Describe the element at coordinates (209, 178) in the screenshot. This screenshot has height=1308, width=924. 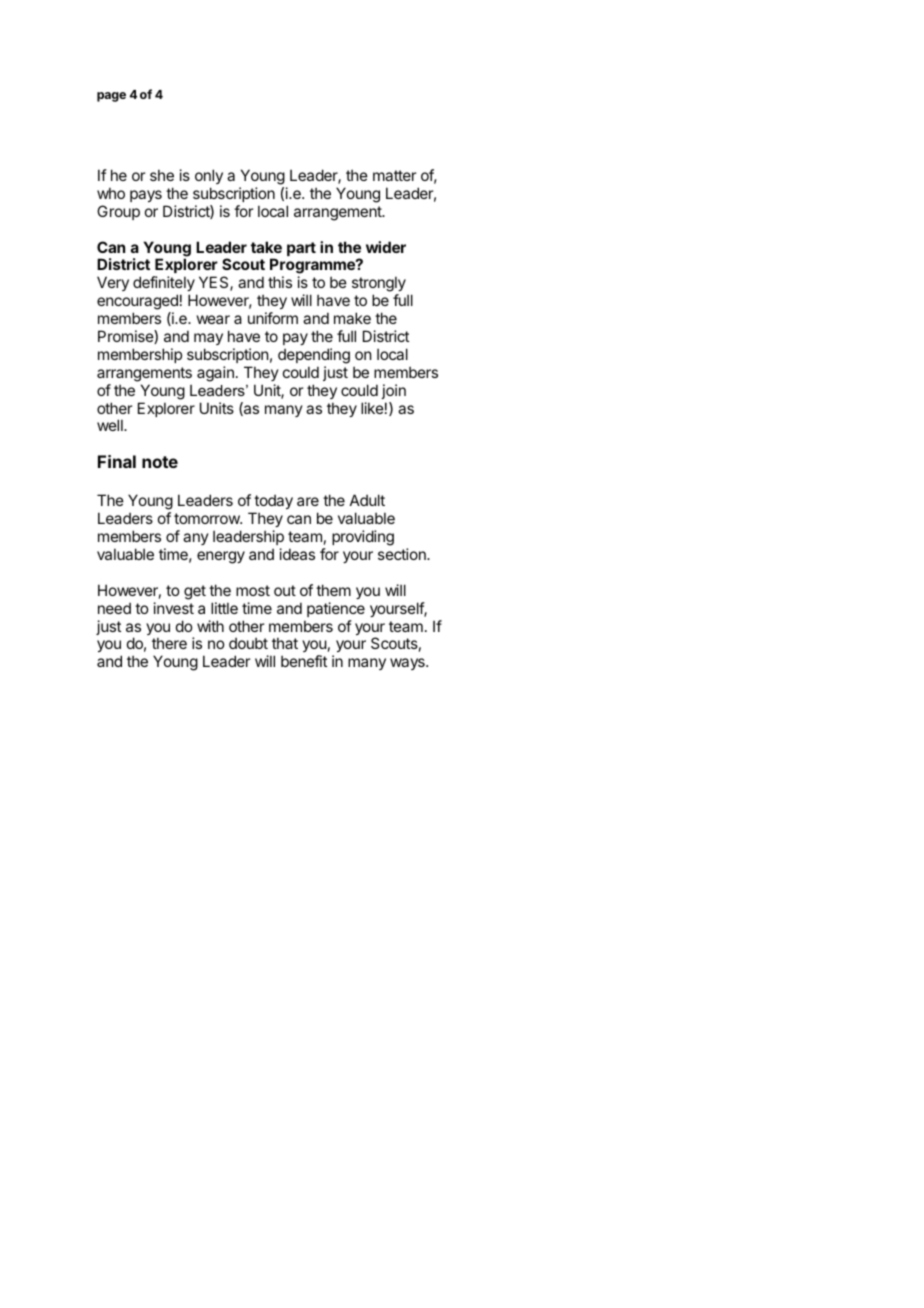
I see `only` at that location.
